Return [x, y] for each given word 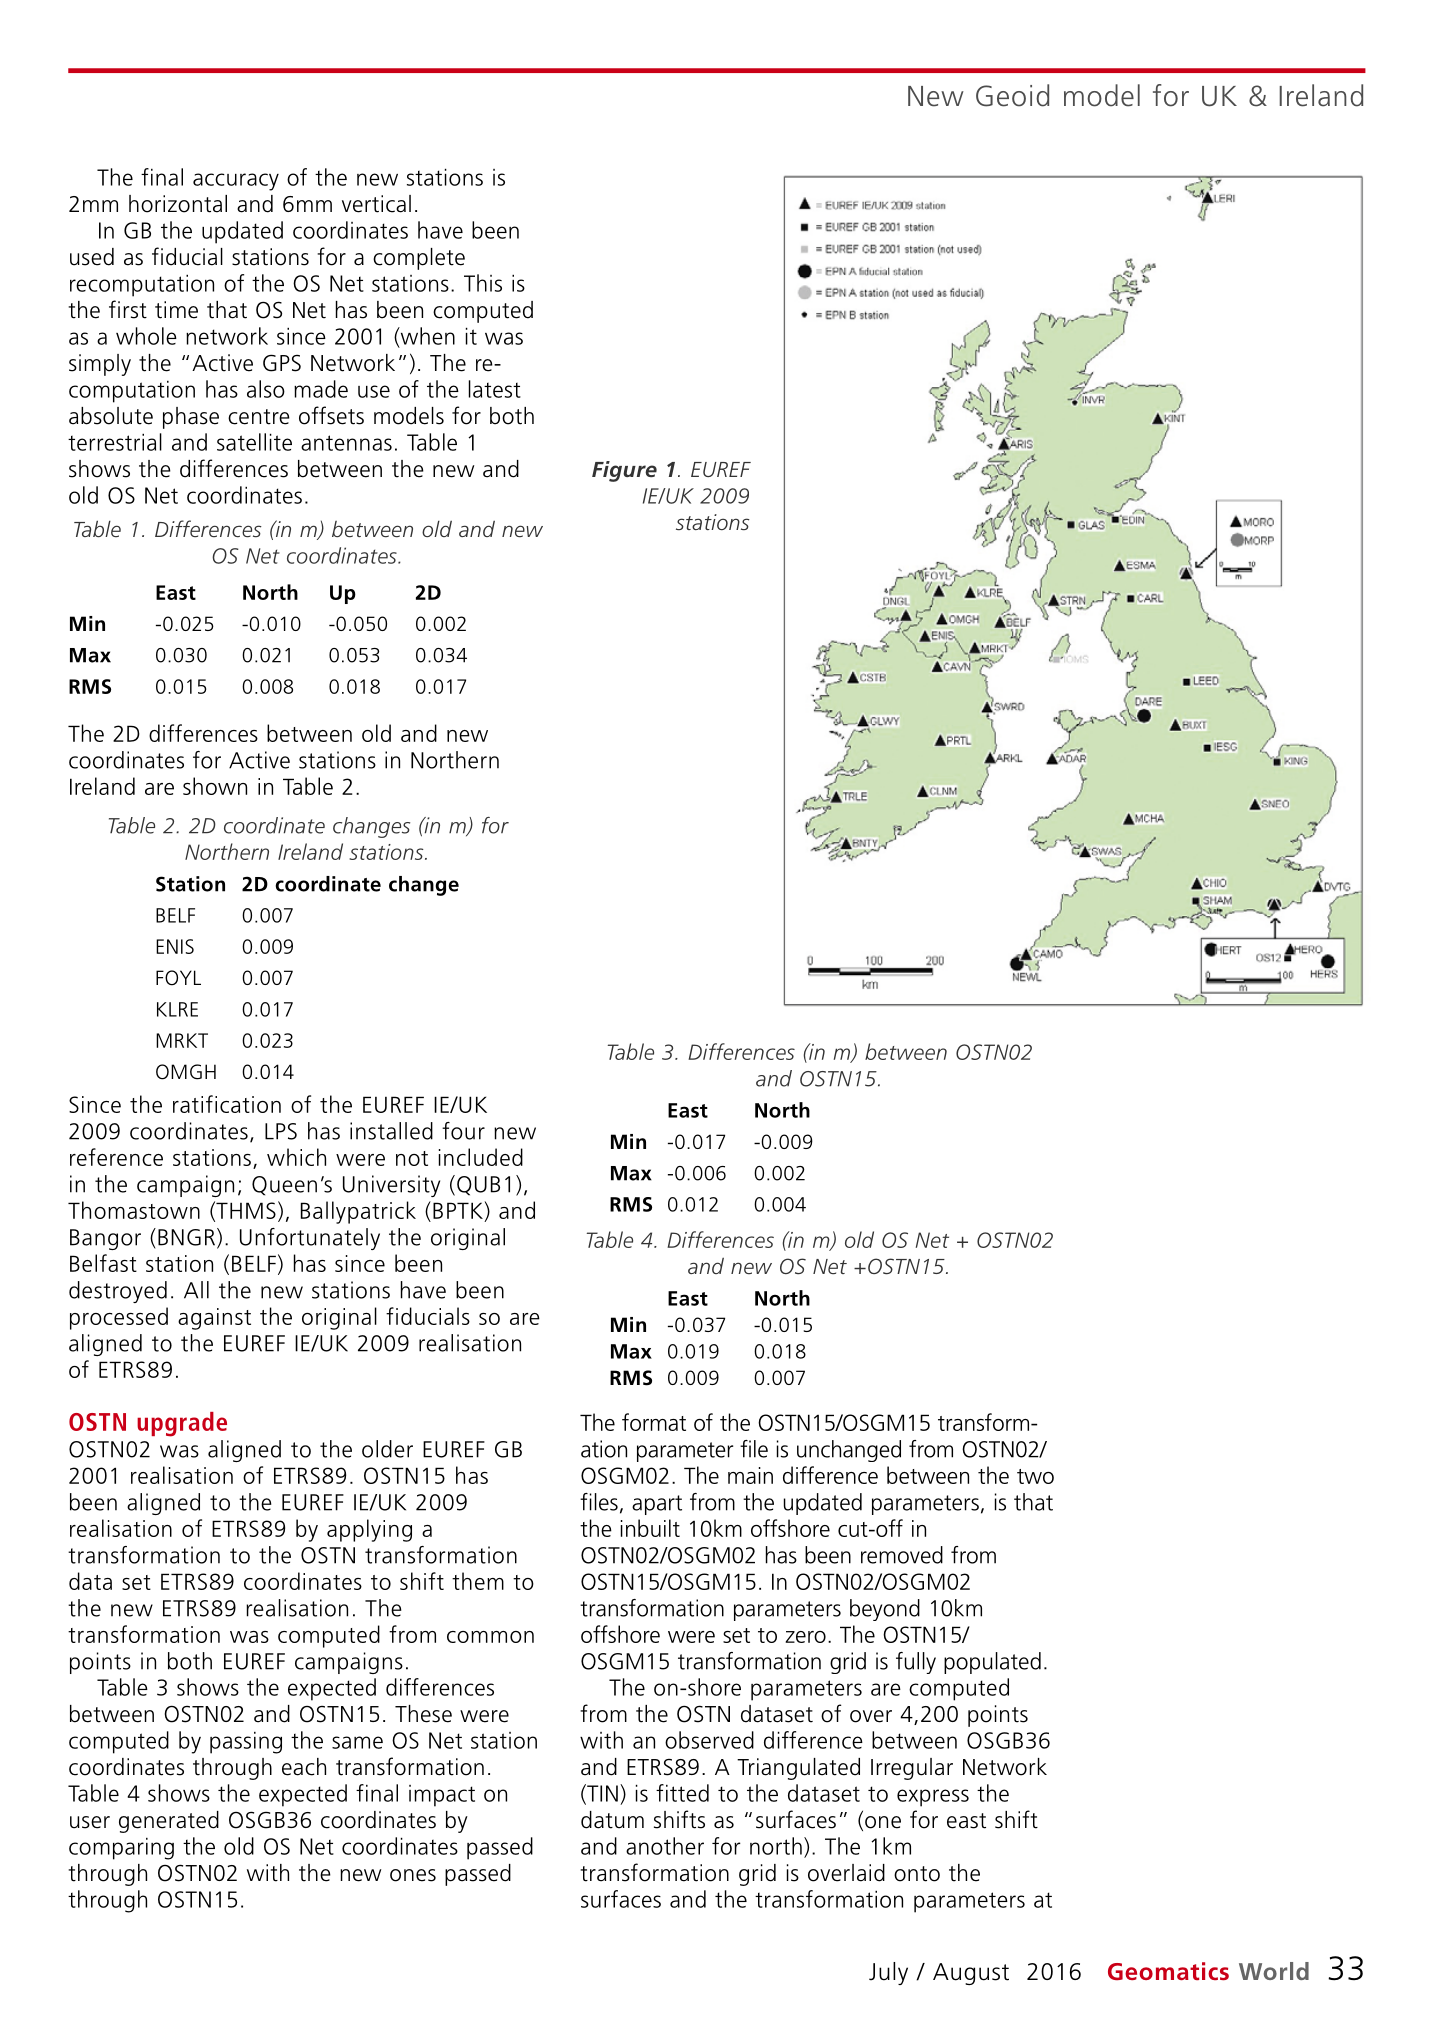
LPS [281, 1131]
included [481, 1157]
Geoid [1012, 95]
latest [495, 389]
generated [169, 1822]
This [483, 283]
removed [902, 1555]
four [463, 1131]
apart [657, 1505]
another [665, 1846]
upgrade [182, 1424]
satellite [254, 442]
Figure [624, 471]
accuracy [236, 182]
